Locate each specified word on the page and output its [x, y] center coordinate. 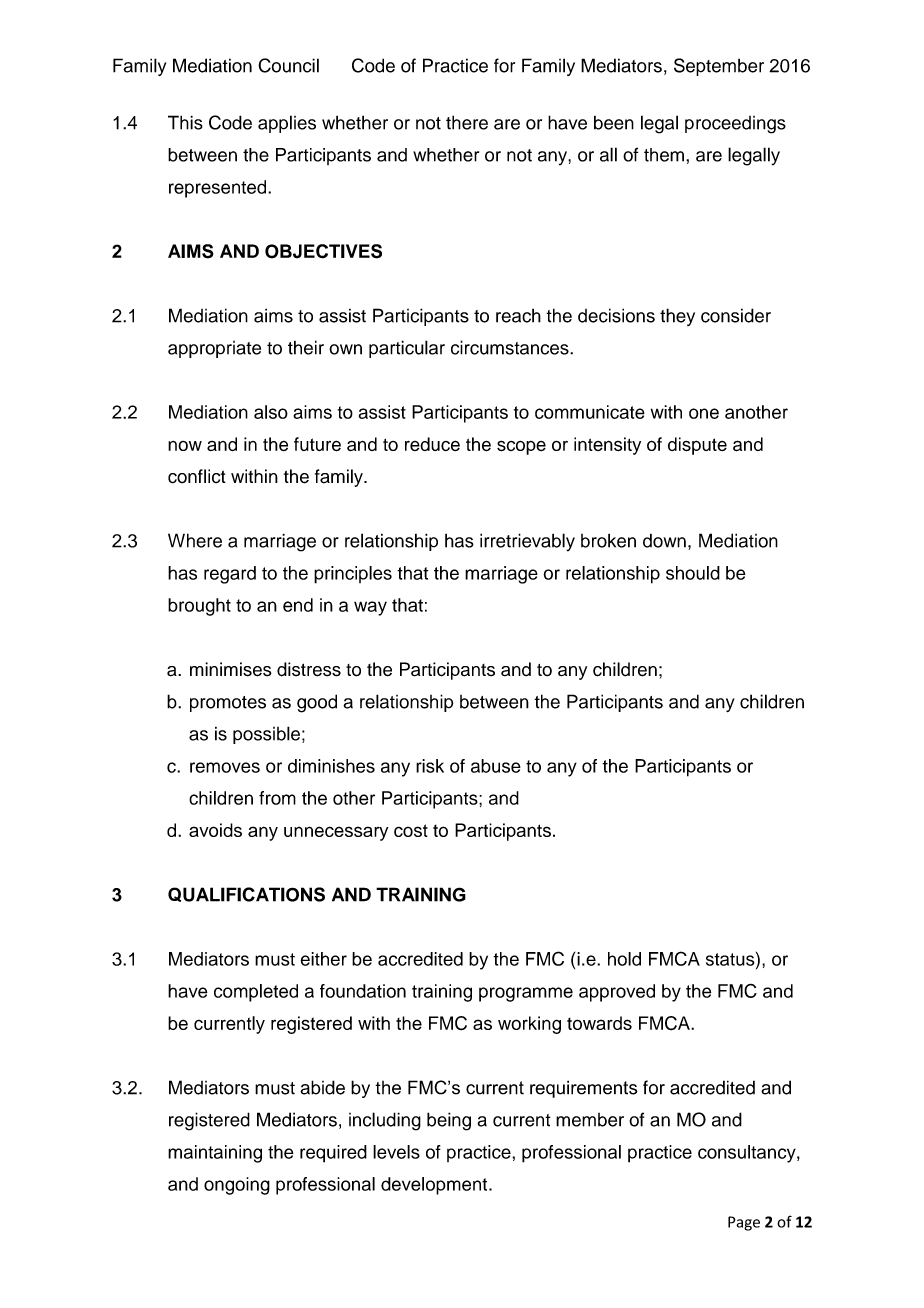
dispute [697, 446]
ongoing [237, 1186]
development [435, 1186]
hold [624, 959]
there [467, 122]
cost [411, 830]
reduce [432, 444]
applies [287, 124]
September [719, 67]
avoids [215, 830]
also [271, 412]
